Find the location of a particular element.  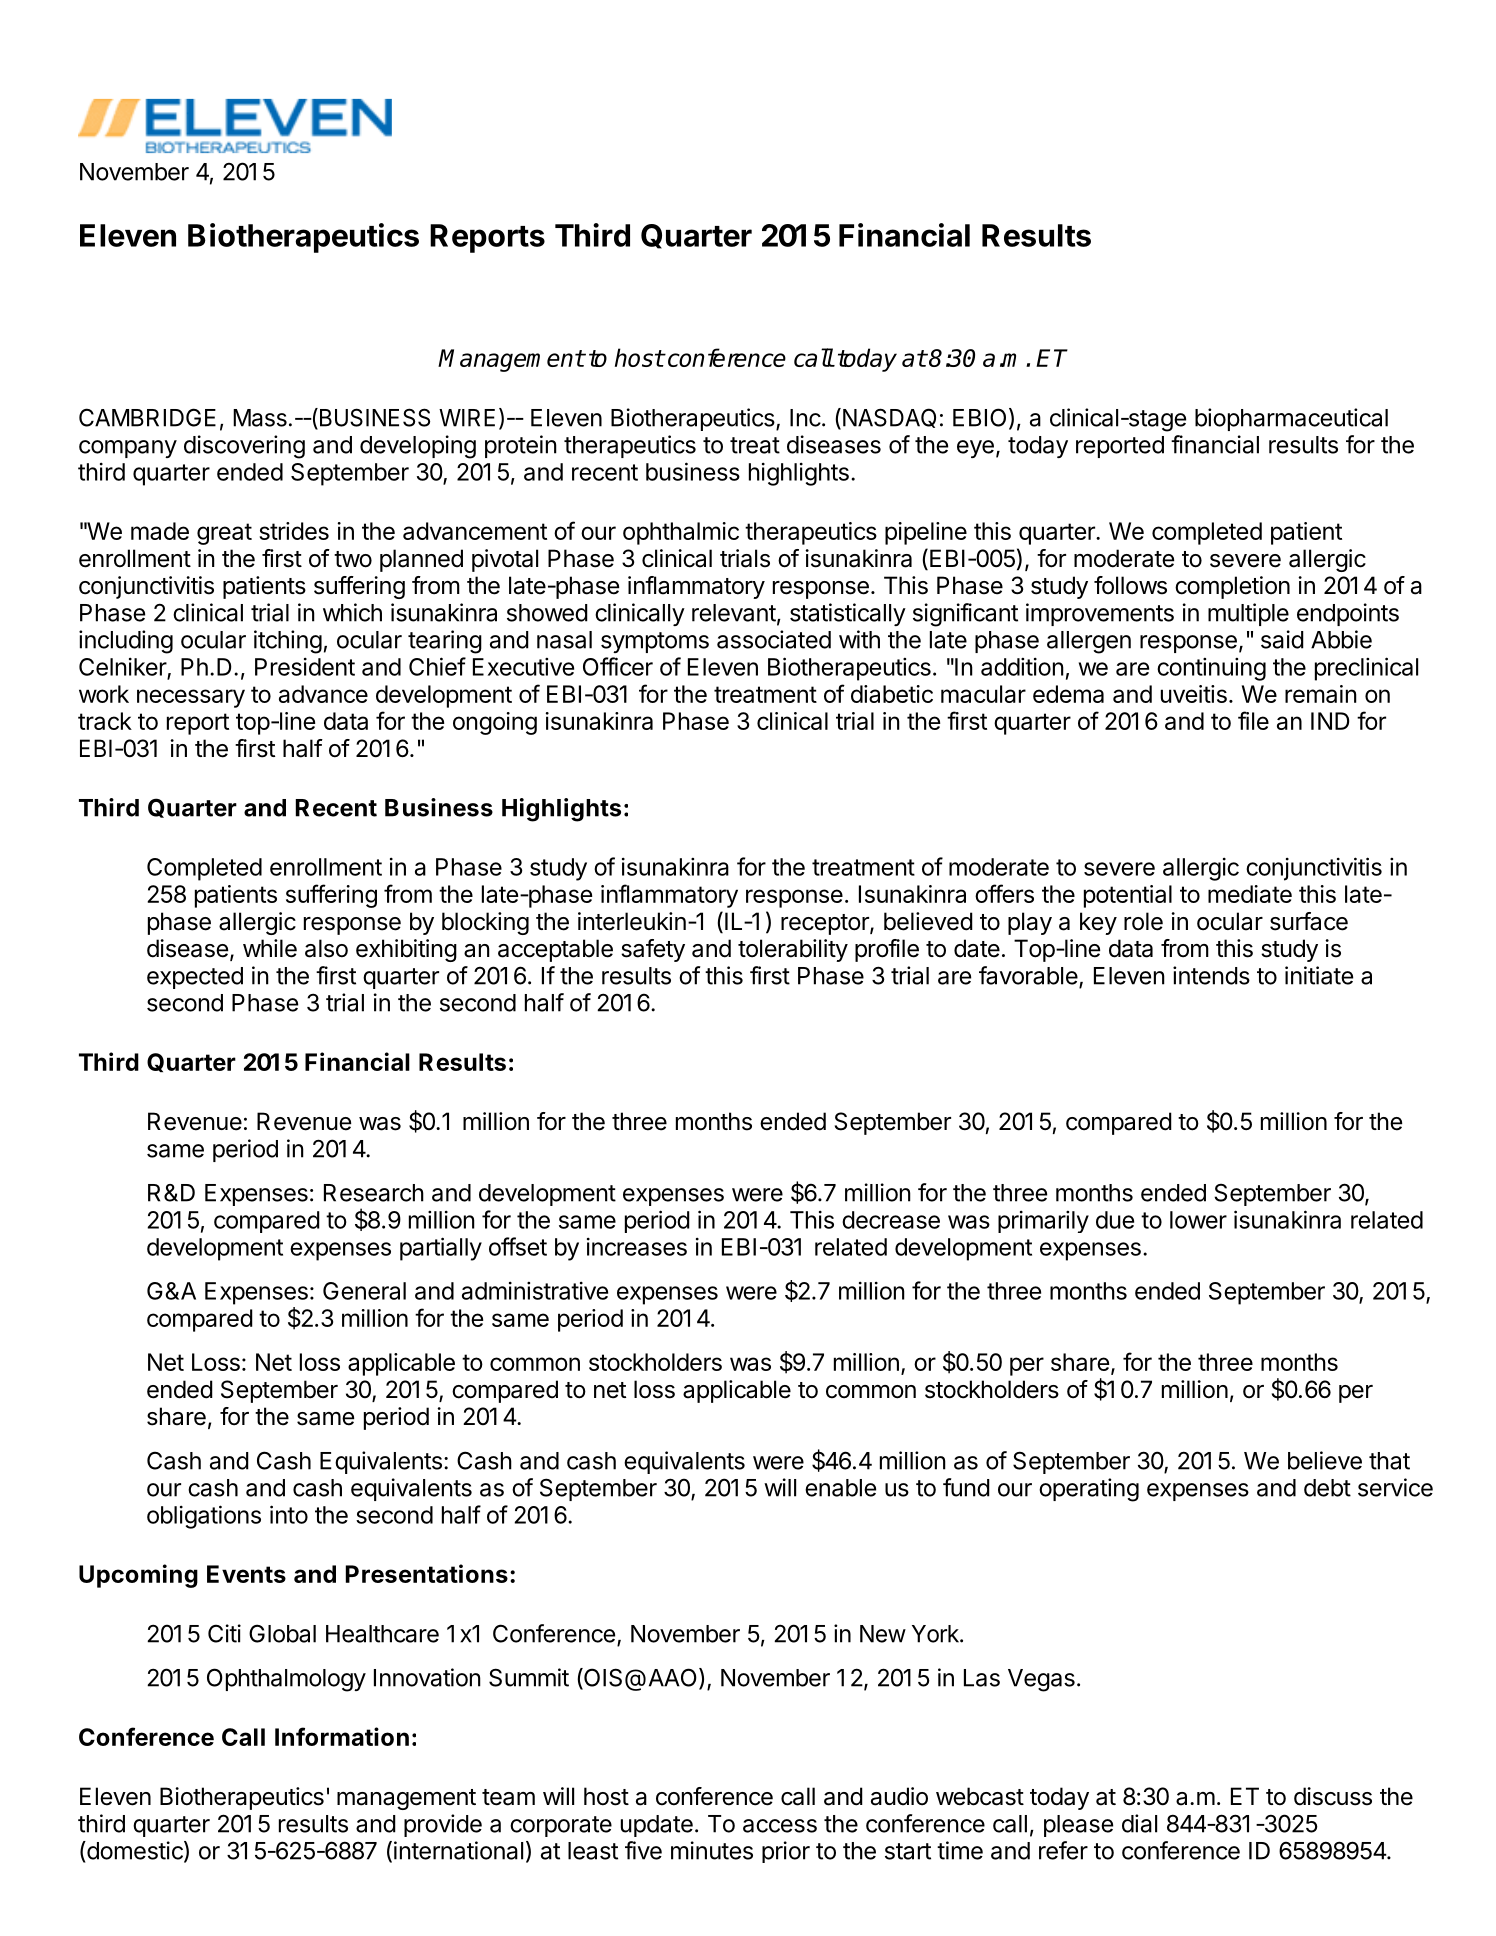

increases is located at coordinates (637, 1246).
